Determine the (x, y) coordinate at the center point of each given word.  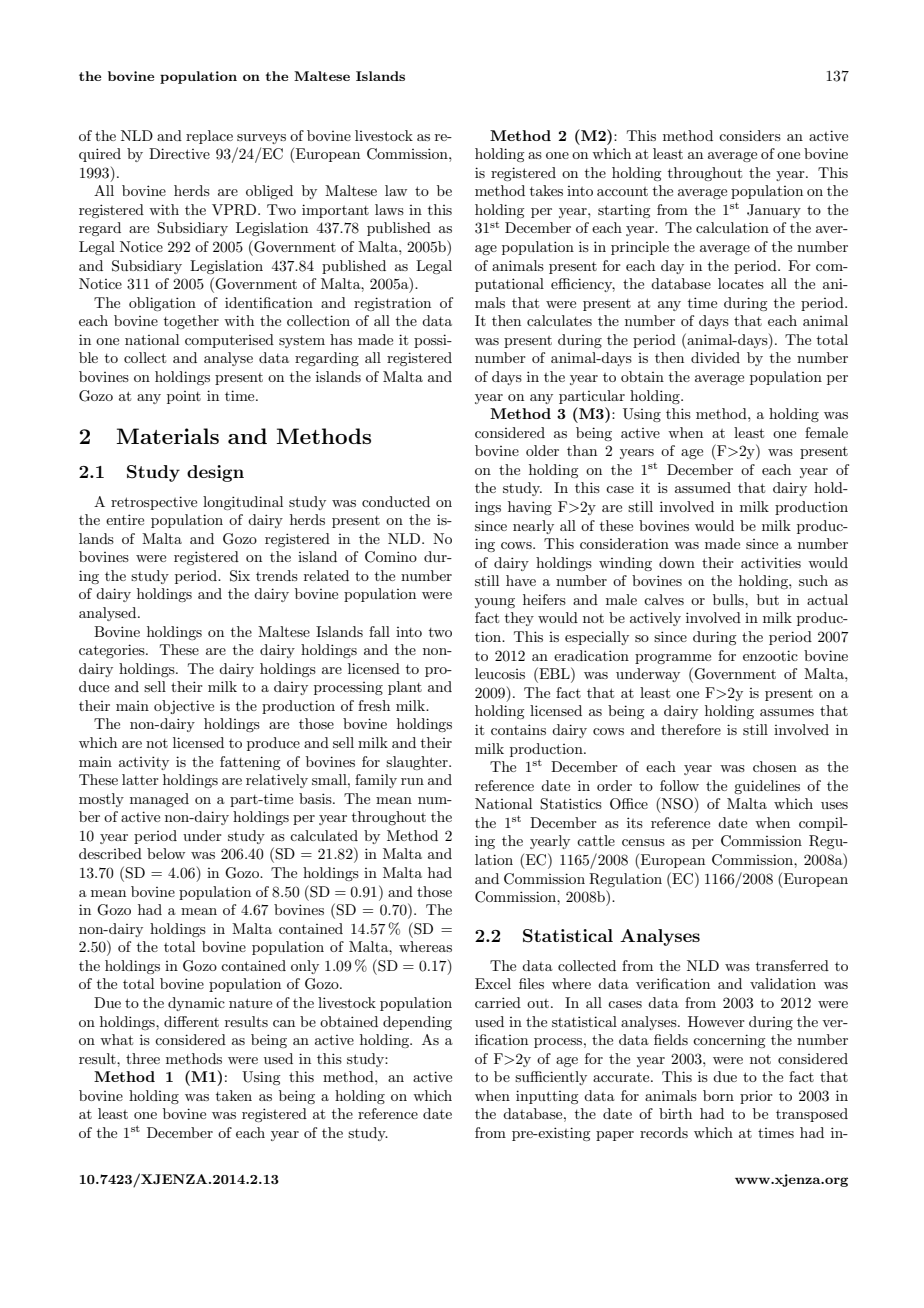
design (215, 473)
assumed (703, 487)
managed (159, 800)
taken (234, 1095)
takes (546, 190)
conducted (396, 501)
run (412, 781)
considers (750, 135)
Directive (179, 153)
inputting (547, 1097)
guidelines (767, 787)
